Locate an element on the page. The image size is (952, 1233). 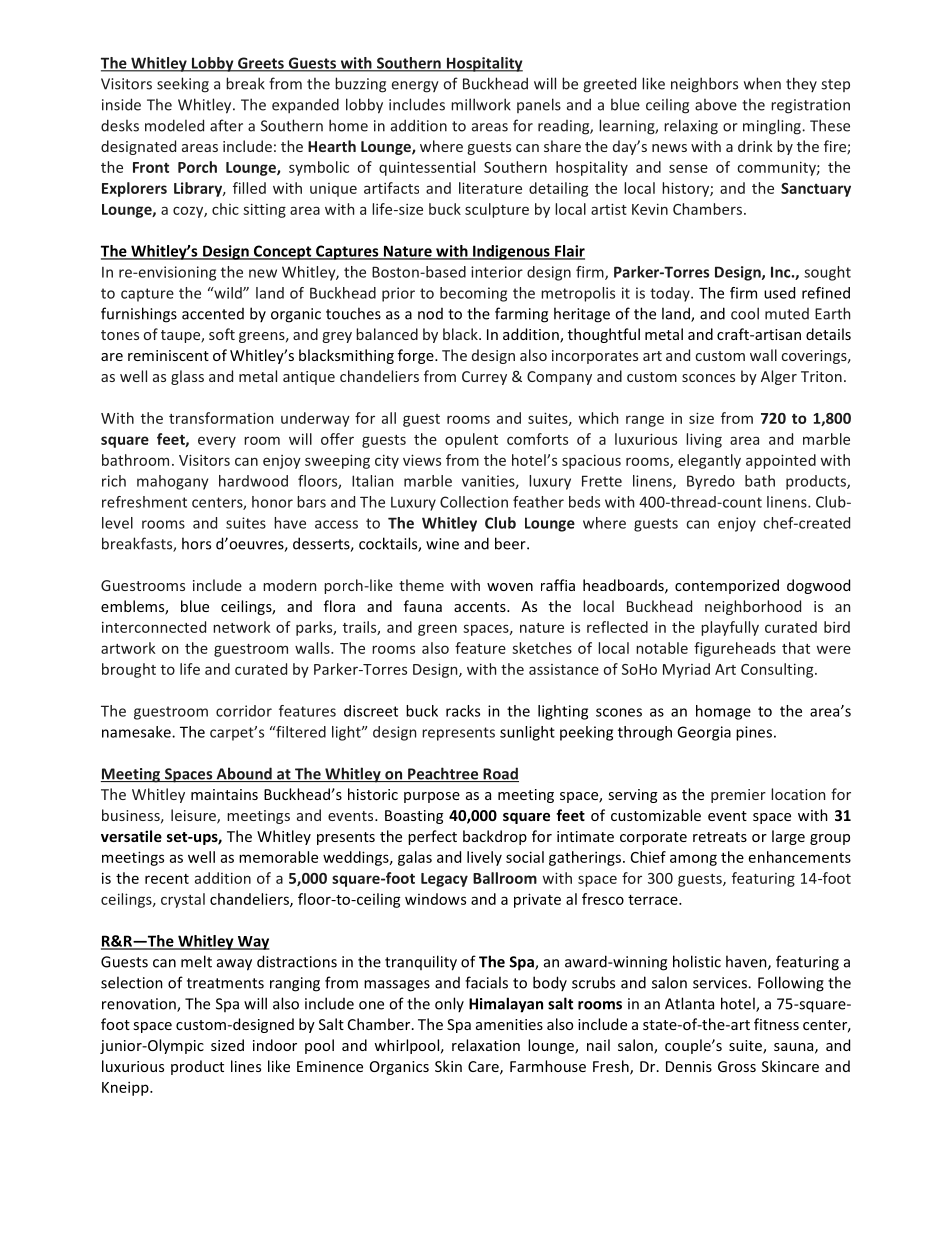
energy is located at coordinates (415, 87).
